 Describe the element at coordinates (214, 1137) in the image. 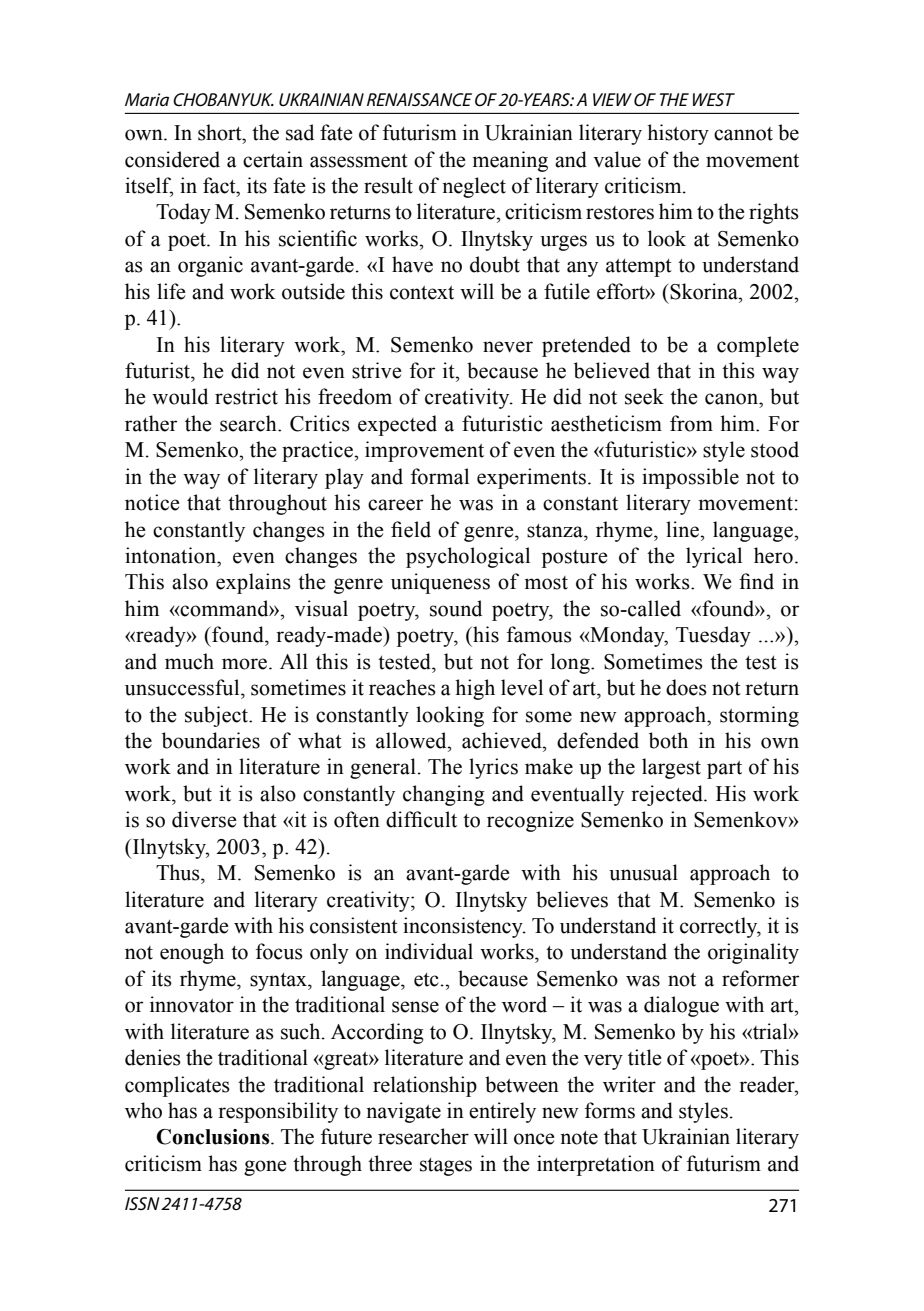

I see `Conclusions` at that location.
